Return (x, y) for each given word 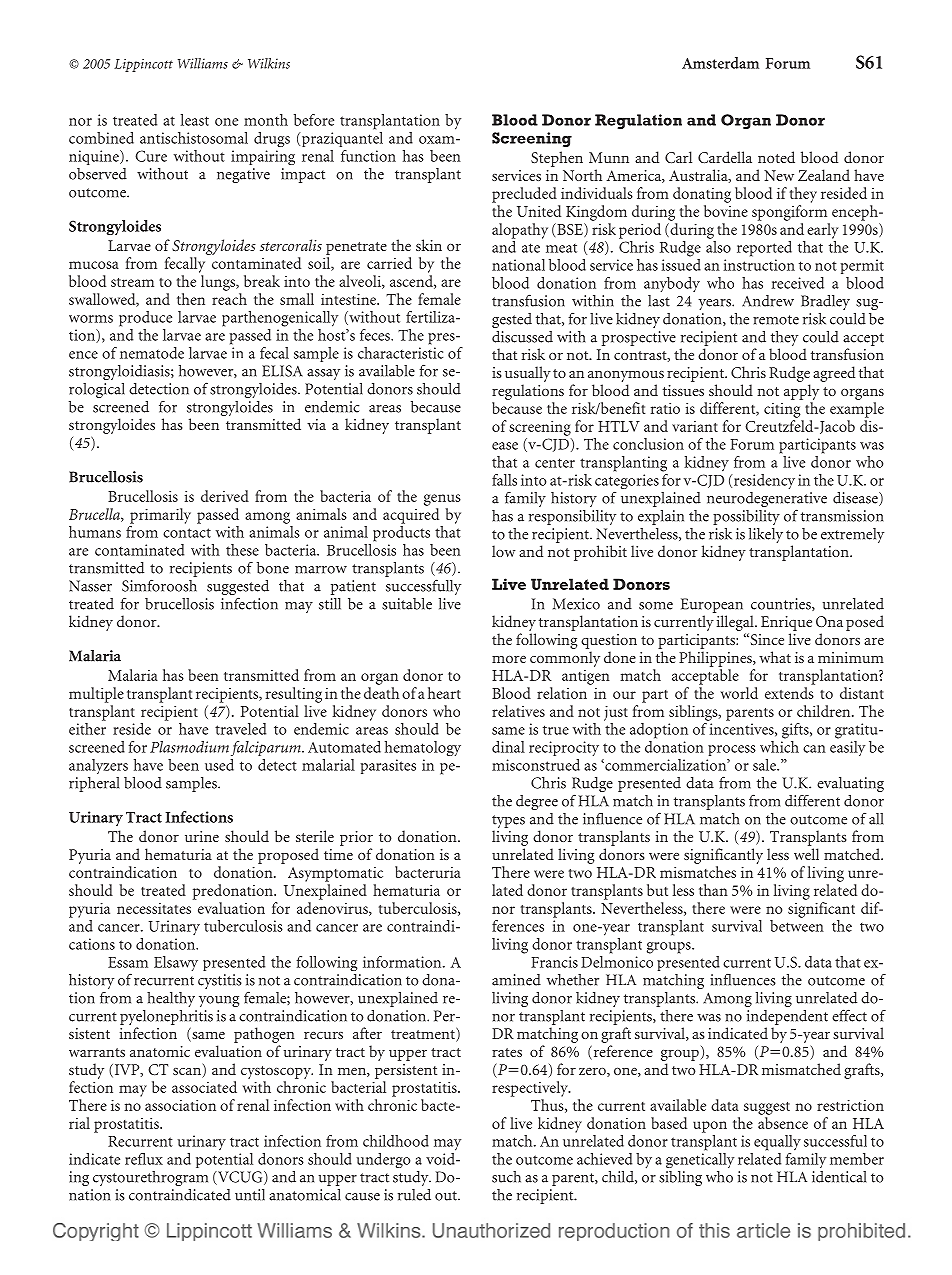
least (195, 120)
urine (202, 836)
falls (504, 480)
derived (225, 496)
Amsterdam (720, 63)
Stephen (557, 159)
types (508, 823)
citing (782, 410)
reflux (144, 1159)
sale (765, 765)
